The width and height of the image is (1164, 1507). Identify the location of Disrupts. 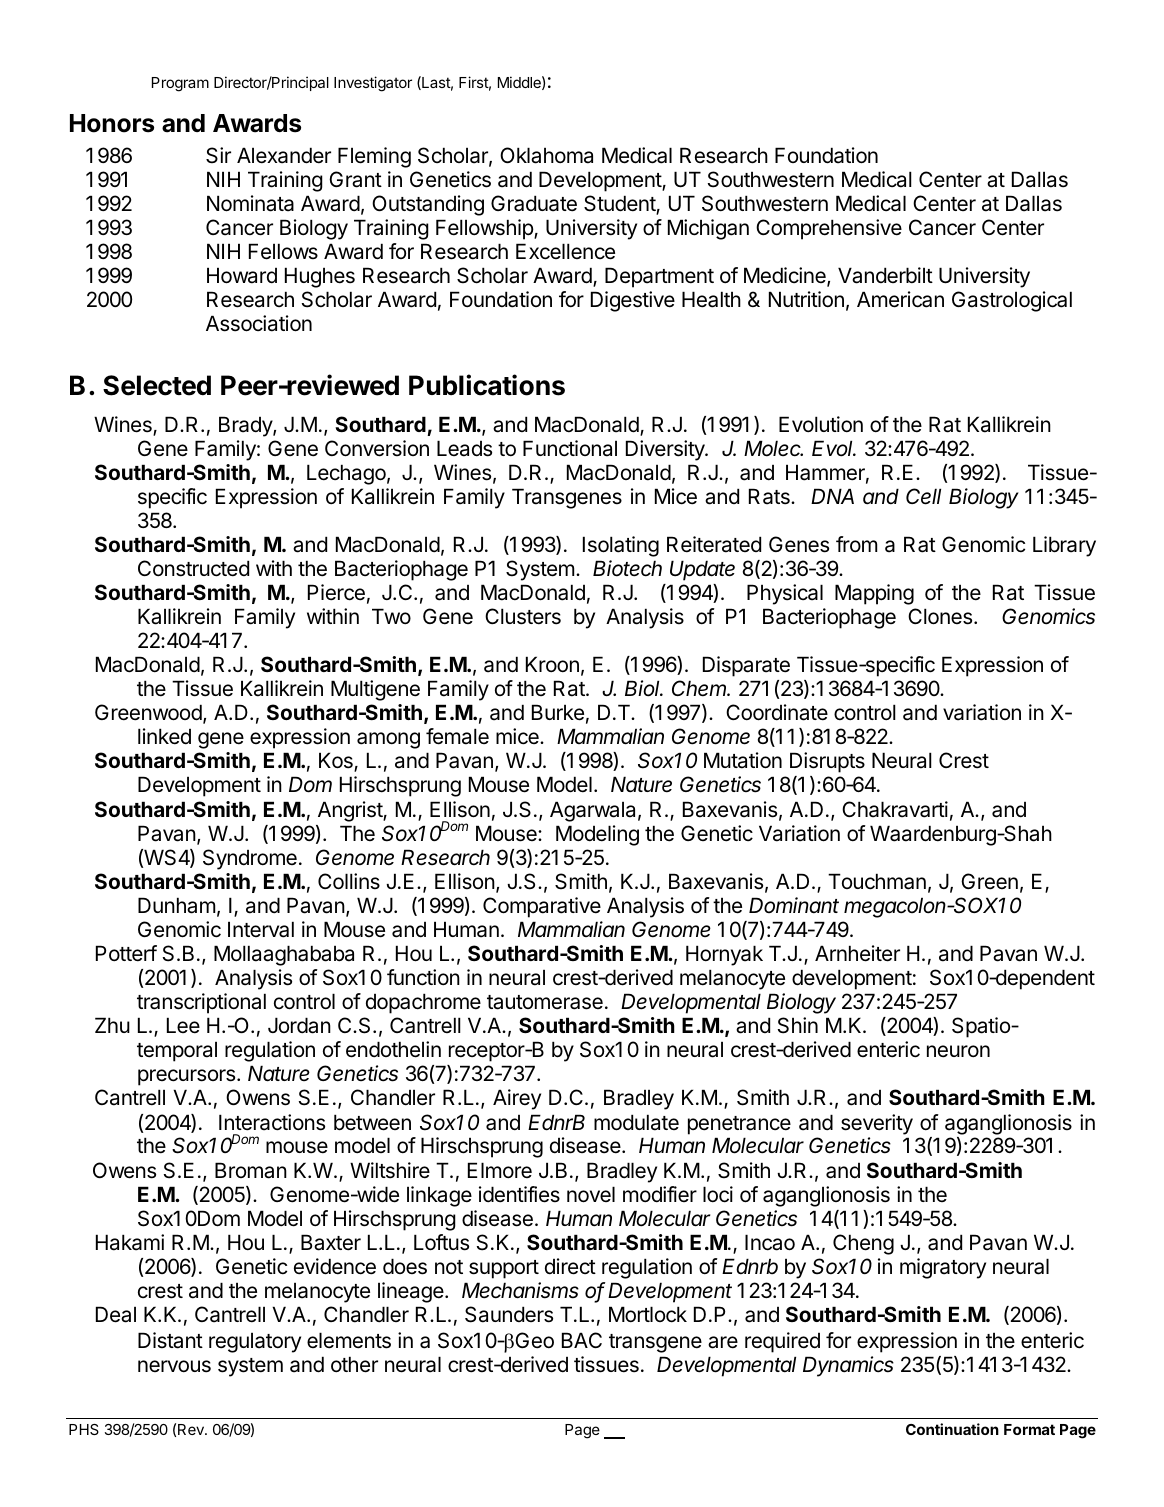
(827, 762).
